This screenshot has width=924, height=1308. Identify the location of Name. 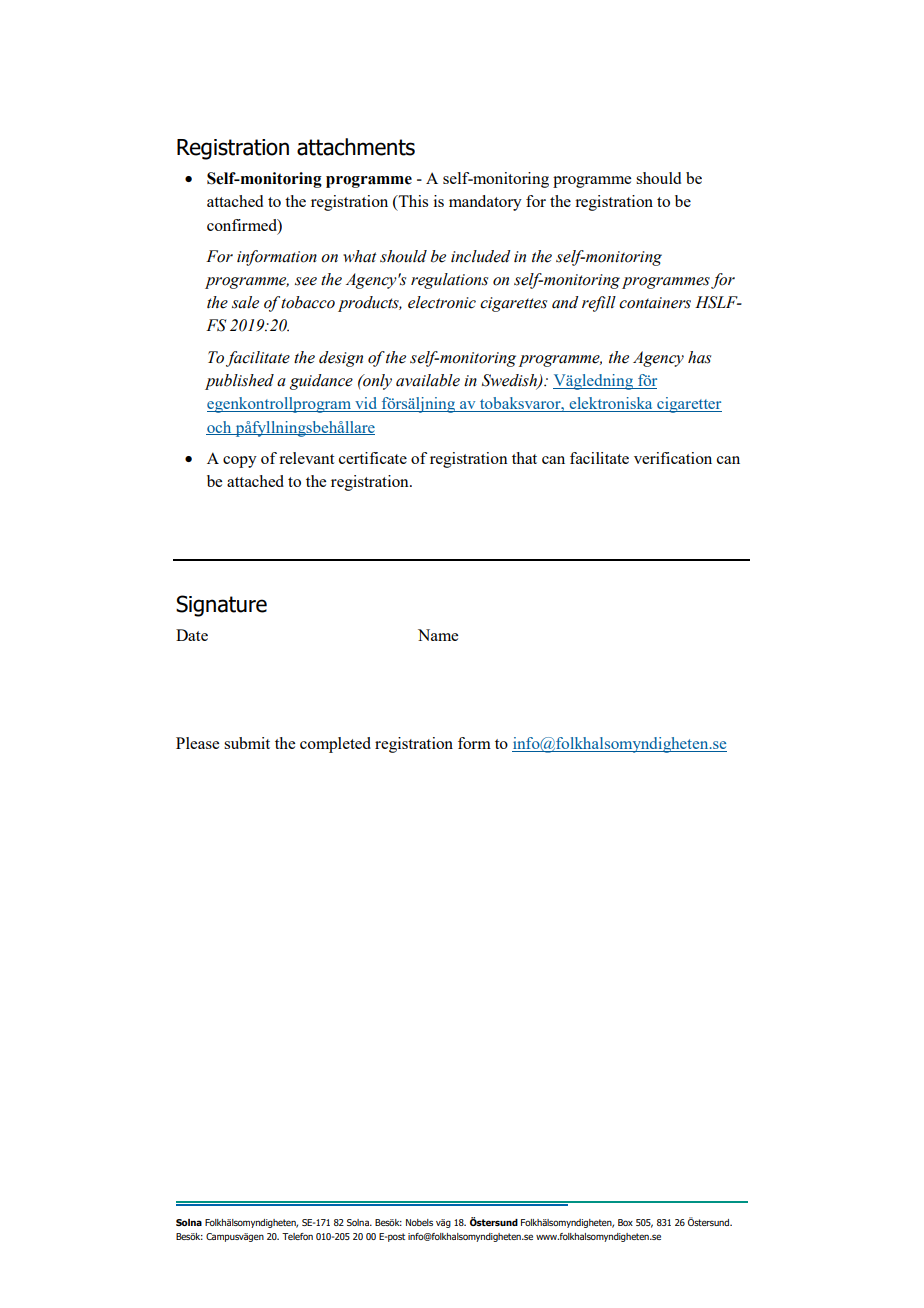
(438, 635).
